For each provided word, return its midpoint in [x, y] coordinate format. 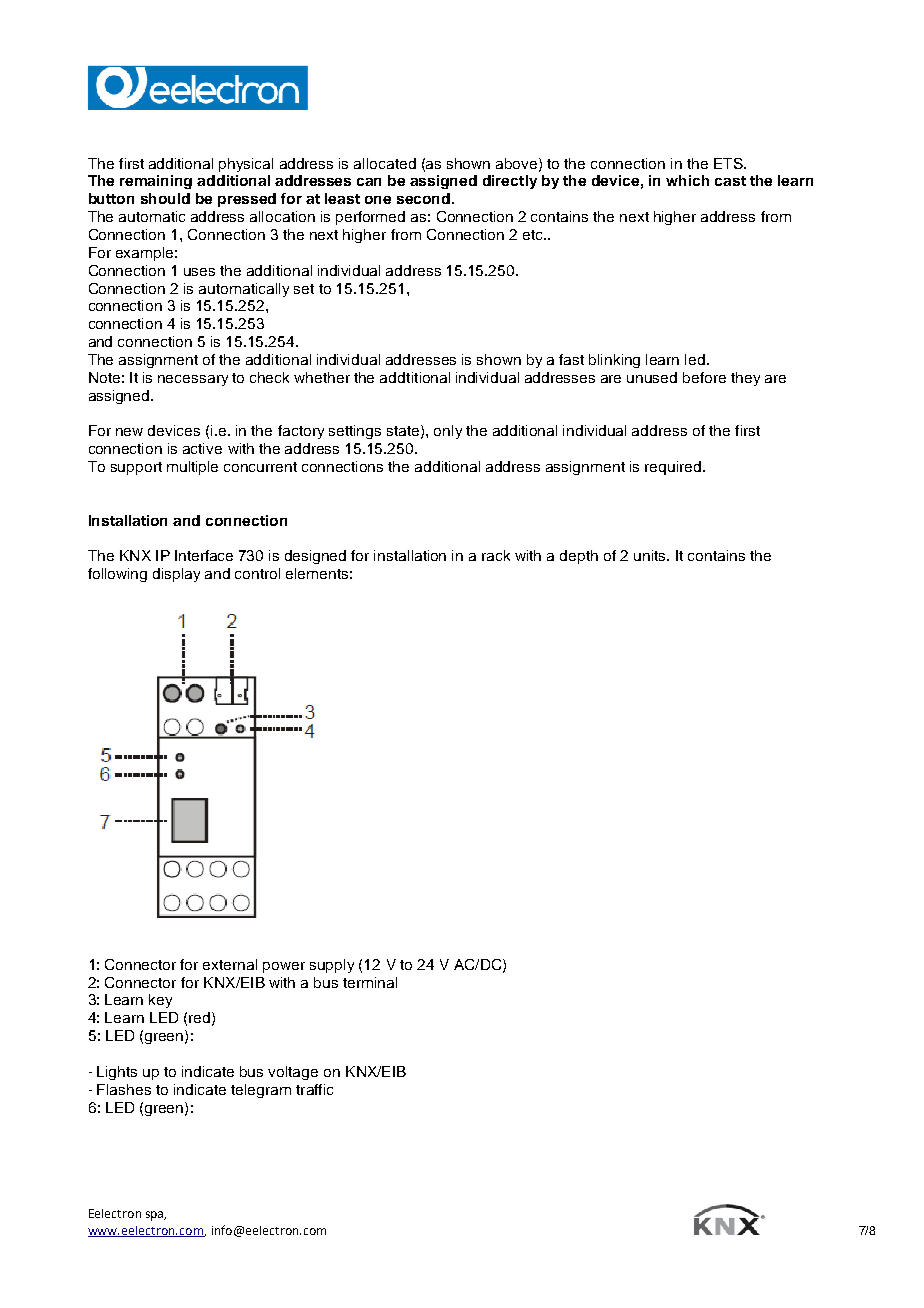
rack [496, 555]
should [165, 198]
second [425, 198]
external [230, 964]
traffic [314, 1089]
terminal [370, 982]
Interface [204, 555]
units [651, 555]
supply [332, 966]
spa [156, 1216]
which [687, 180]
